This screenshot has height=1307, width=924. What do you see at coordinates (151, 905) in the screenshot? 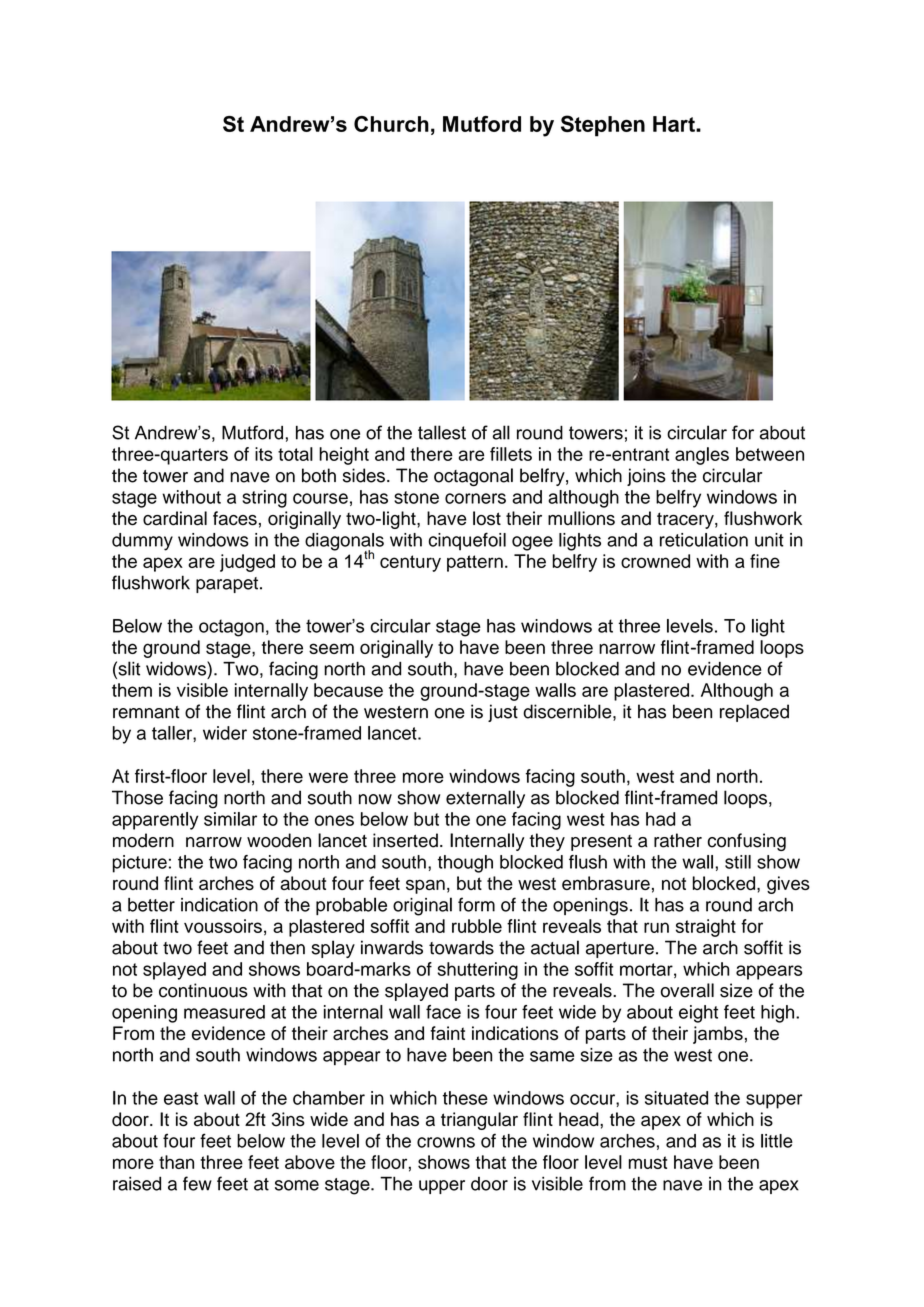
I see `better` at bounding box center [151, 905].
